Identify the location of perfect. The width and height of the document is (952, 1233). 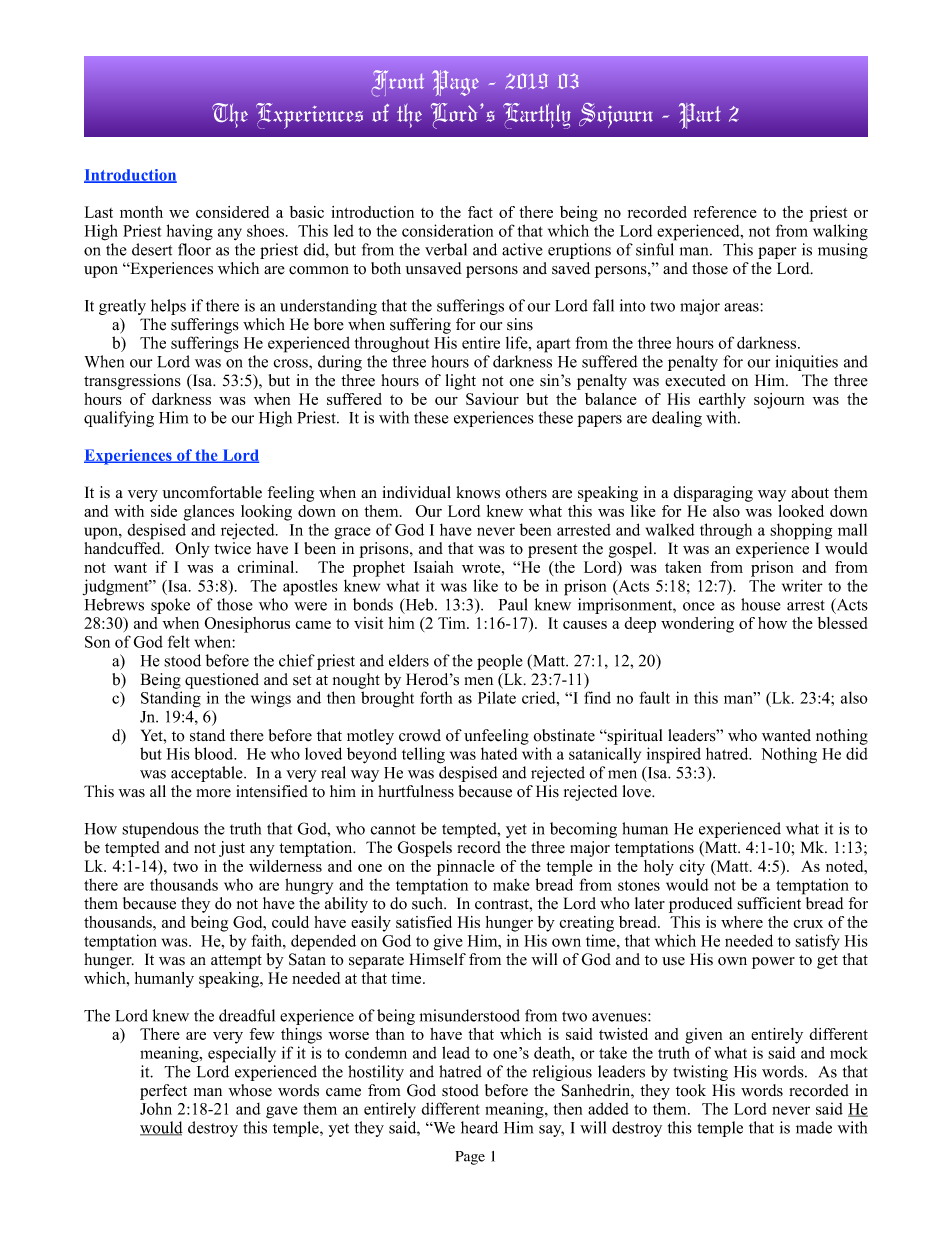
(163, 1092).
